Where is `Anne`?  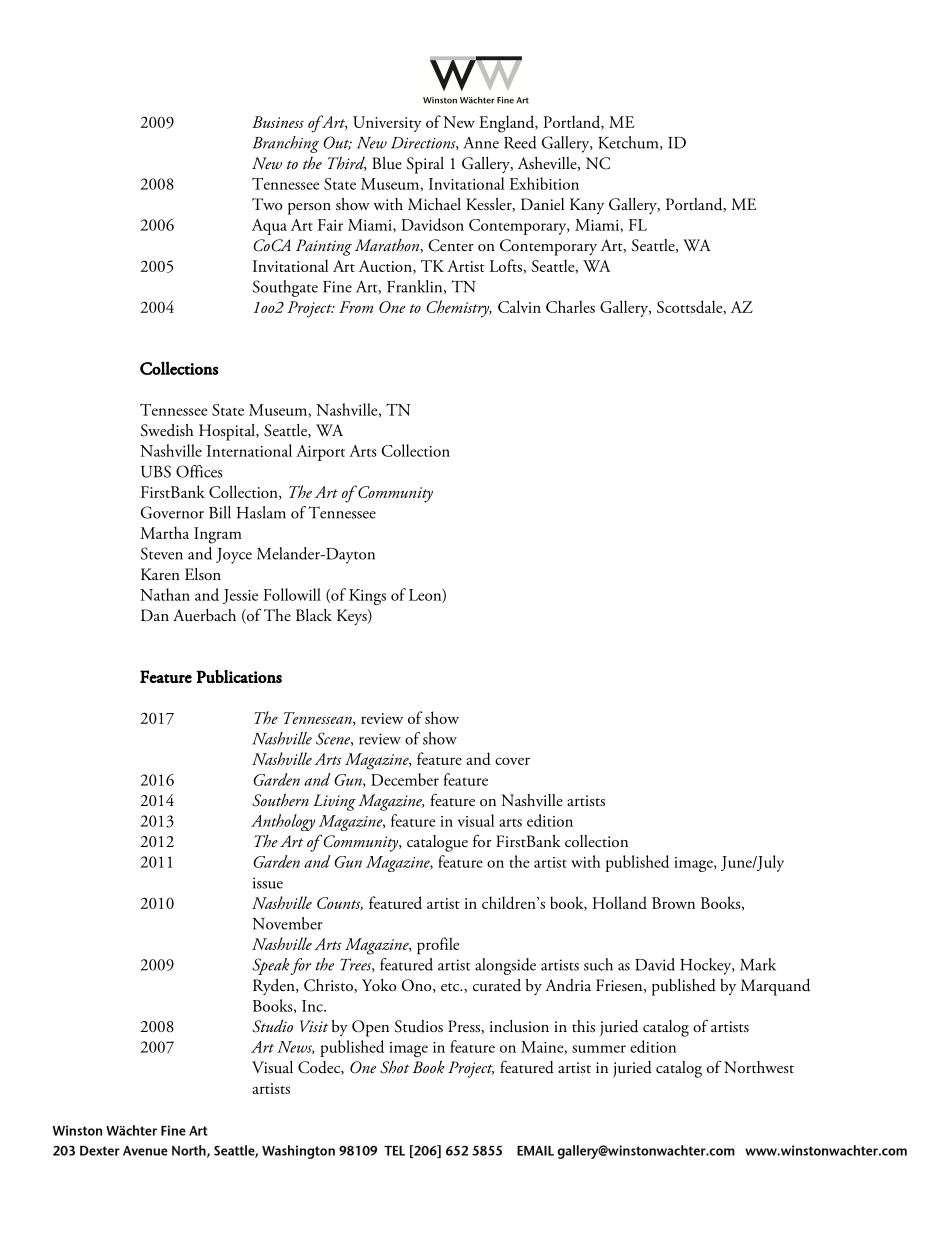 Anne is located at coordinates (481, 143).
